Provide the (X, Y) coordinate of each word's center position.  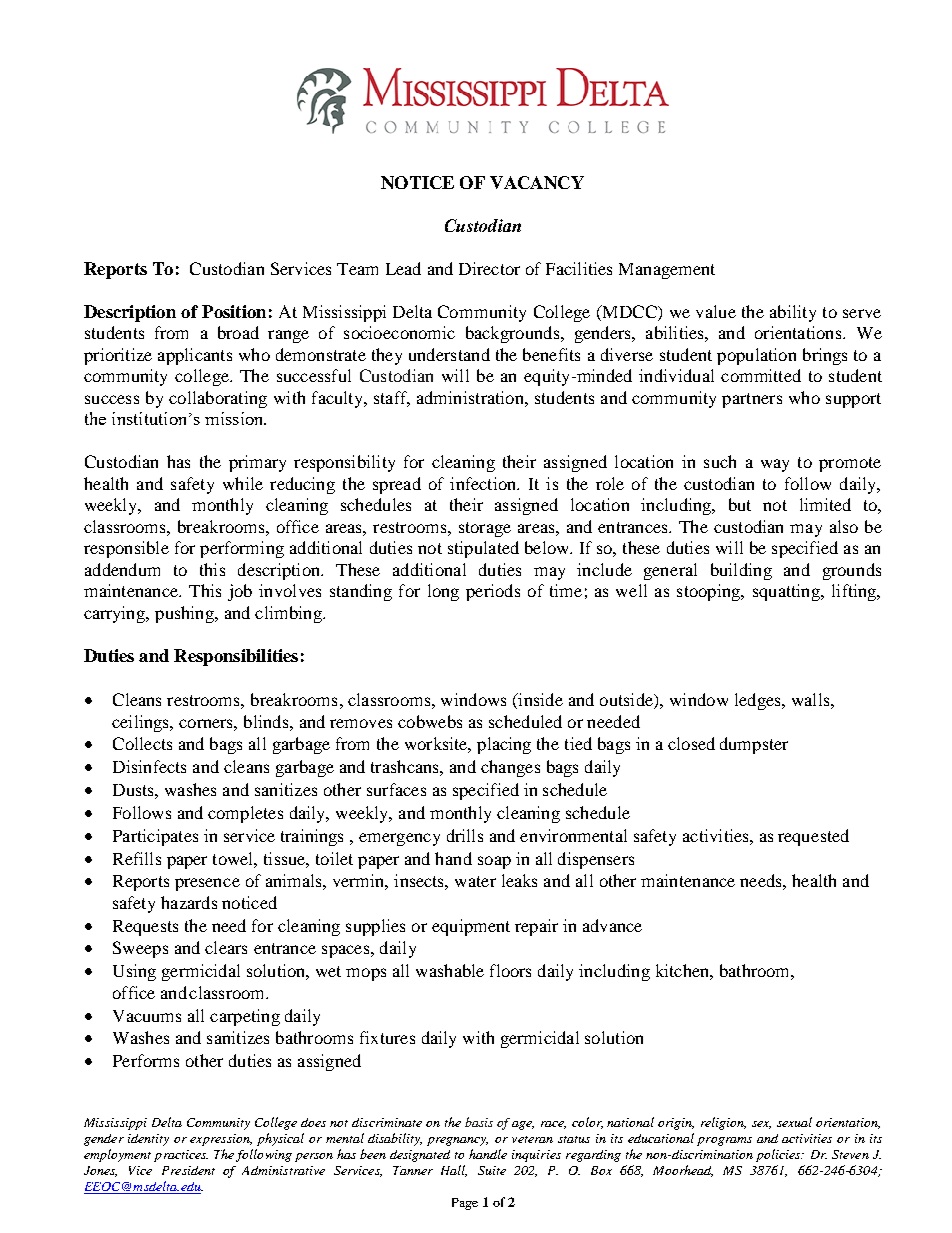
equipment (471, 927)
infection (484, 483)
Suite (492, 1170)
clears (226, 947)
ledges (759, 701)
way (775, 465)
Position (234, 311)
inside (539, 701)
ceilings (142, 723)
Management (667, 271)
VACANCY (537, 182)
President (188, 1170)
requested (813, 837)
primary (257, 463)
